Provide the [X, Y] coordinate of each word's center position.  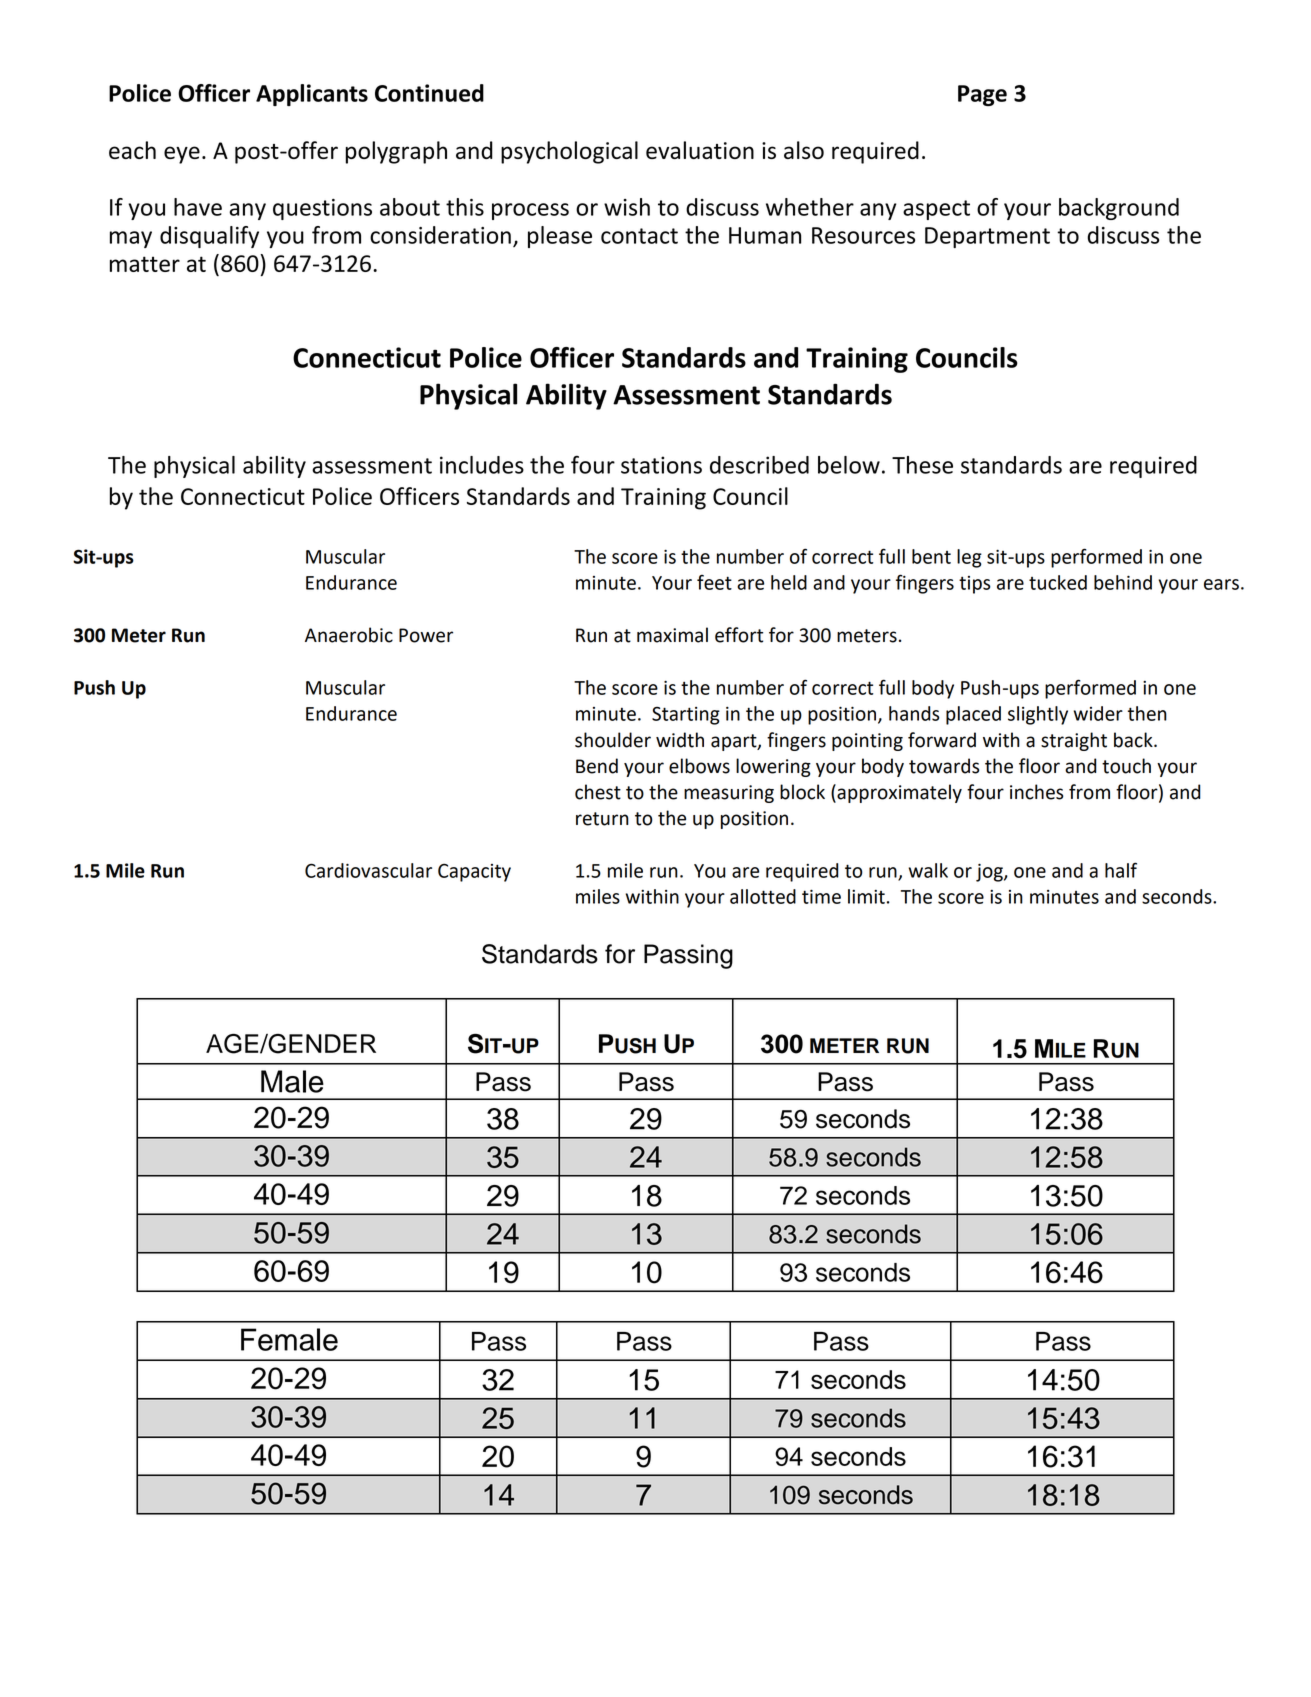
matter [145, 264]
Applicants [312, 95]
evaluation [700, 150]
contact [639, 236]
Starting [686, 716]
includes [482, 465]
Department [987, 237]
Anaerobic [349, 635]
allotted [763, 896]
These [922, 465]
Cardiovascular [368, 870]
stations [661, 465]
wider [1098, 713]
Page [982, 95]
